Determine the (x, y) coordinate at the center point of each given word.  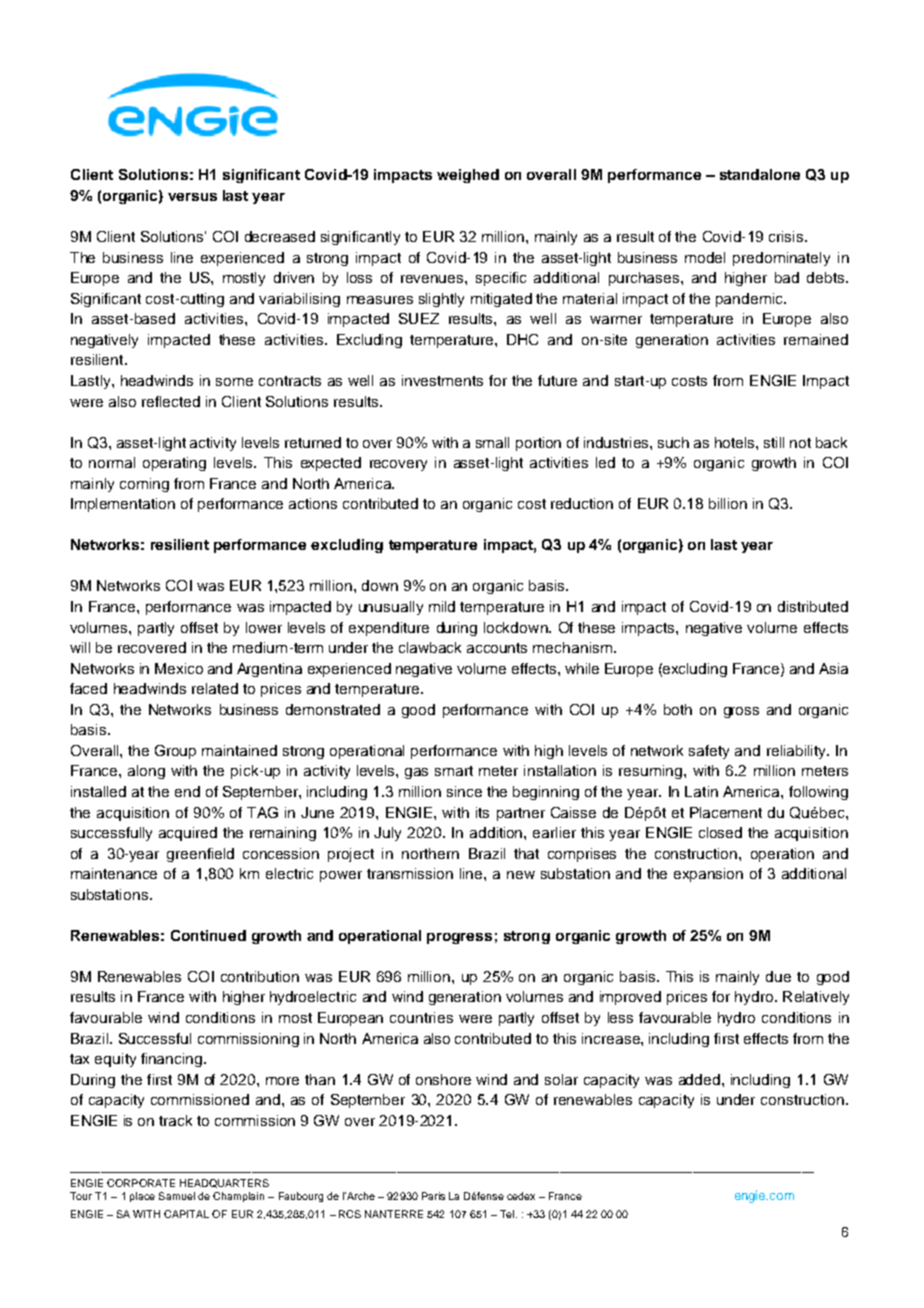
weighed (468, 176)
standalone (760, 174)
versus (192, 197)
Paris (433, 1196)
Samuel (177, 1196)
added (699, 1079)
